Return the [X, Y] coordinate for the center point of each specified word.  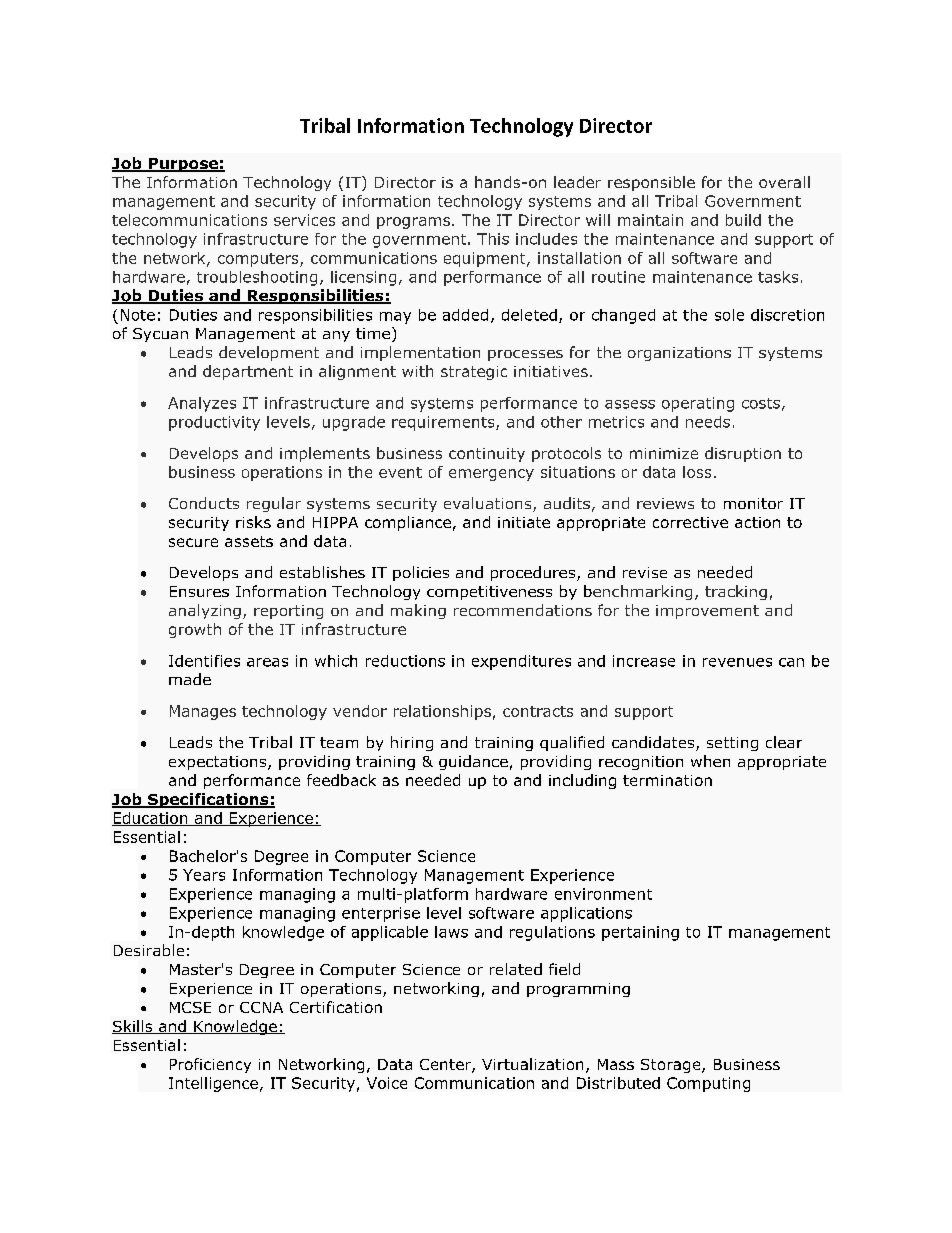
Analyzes [202, 404]
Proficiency [210, 1065]
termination [667, 780]
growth [195, 630]
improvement [707, 612]
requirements [444, 423]
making [418, 611]
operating [698, 404]
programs [413, 223]
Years [204, 875]
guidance [473, 762]
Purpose [183, 165]
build [743, 220]
